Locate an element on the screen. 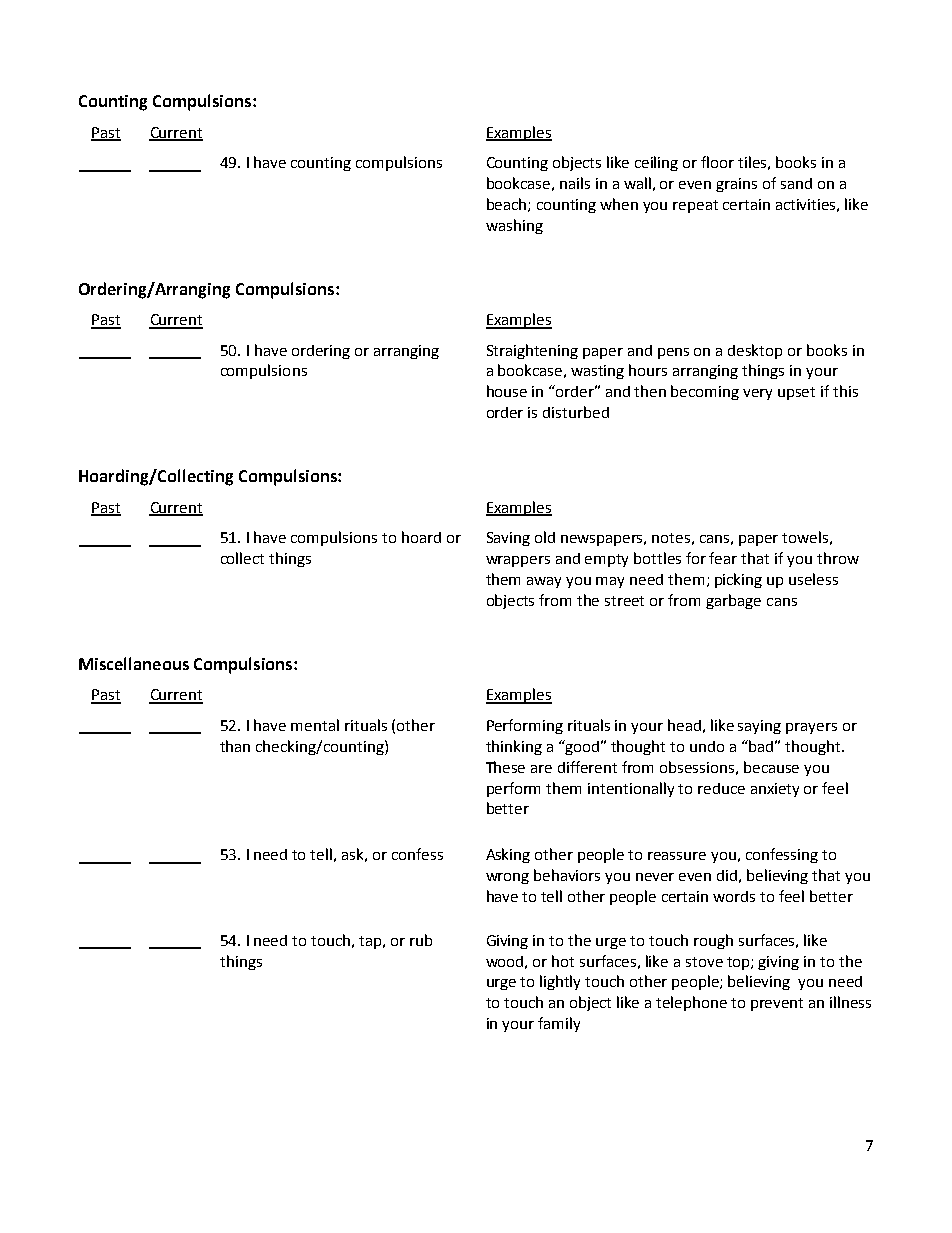  washing is located at coordinates (514, 226).
